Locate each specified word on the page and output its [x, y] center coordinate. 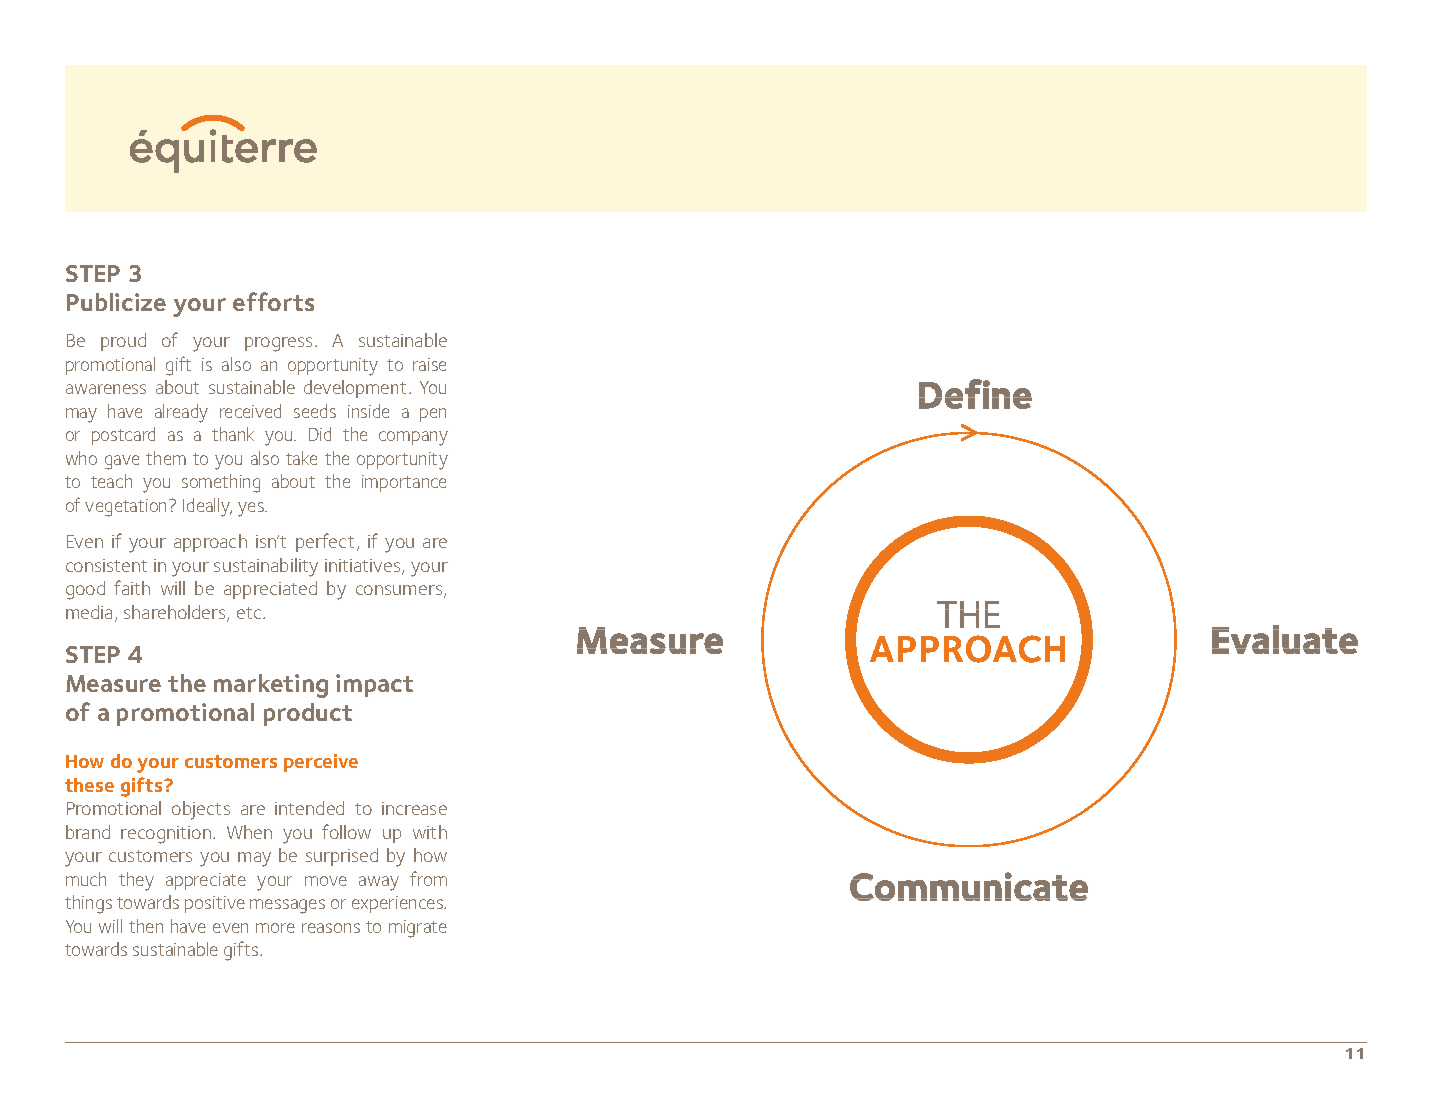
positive [215, 904]
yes [252, 509]
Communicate [969, 886]
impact [374, 685]
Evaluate [1285, 639]
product [308, 714]
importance [404, 483]
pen [433, 415]
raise [429, 364]
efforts [273, 301]
